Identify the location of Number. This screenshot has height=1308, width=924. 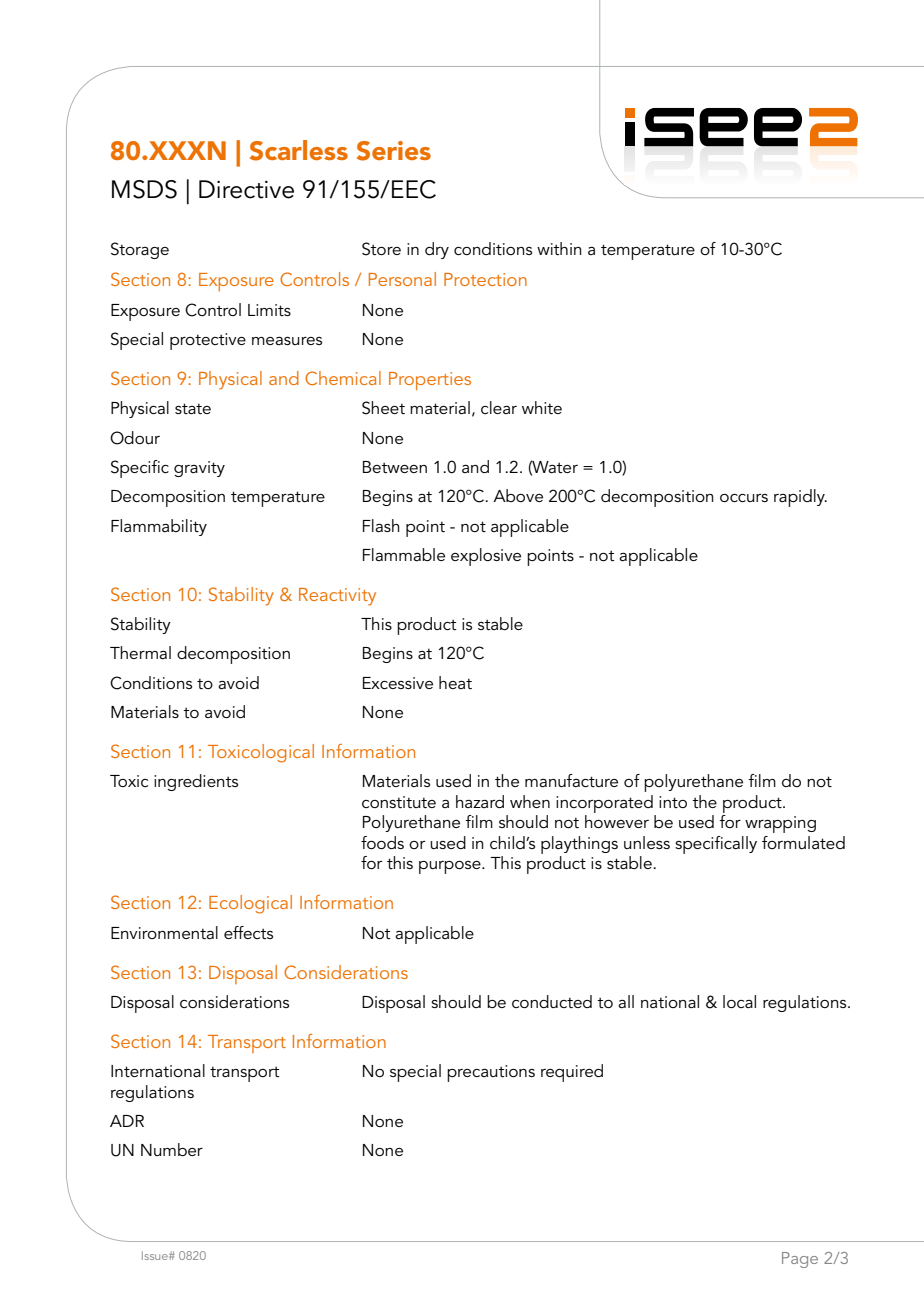
(172, 1149).
